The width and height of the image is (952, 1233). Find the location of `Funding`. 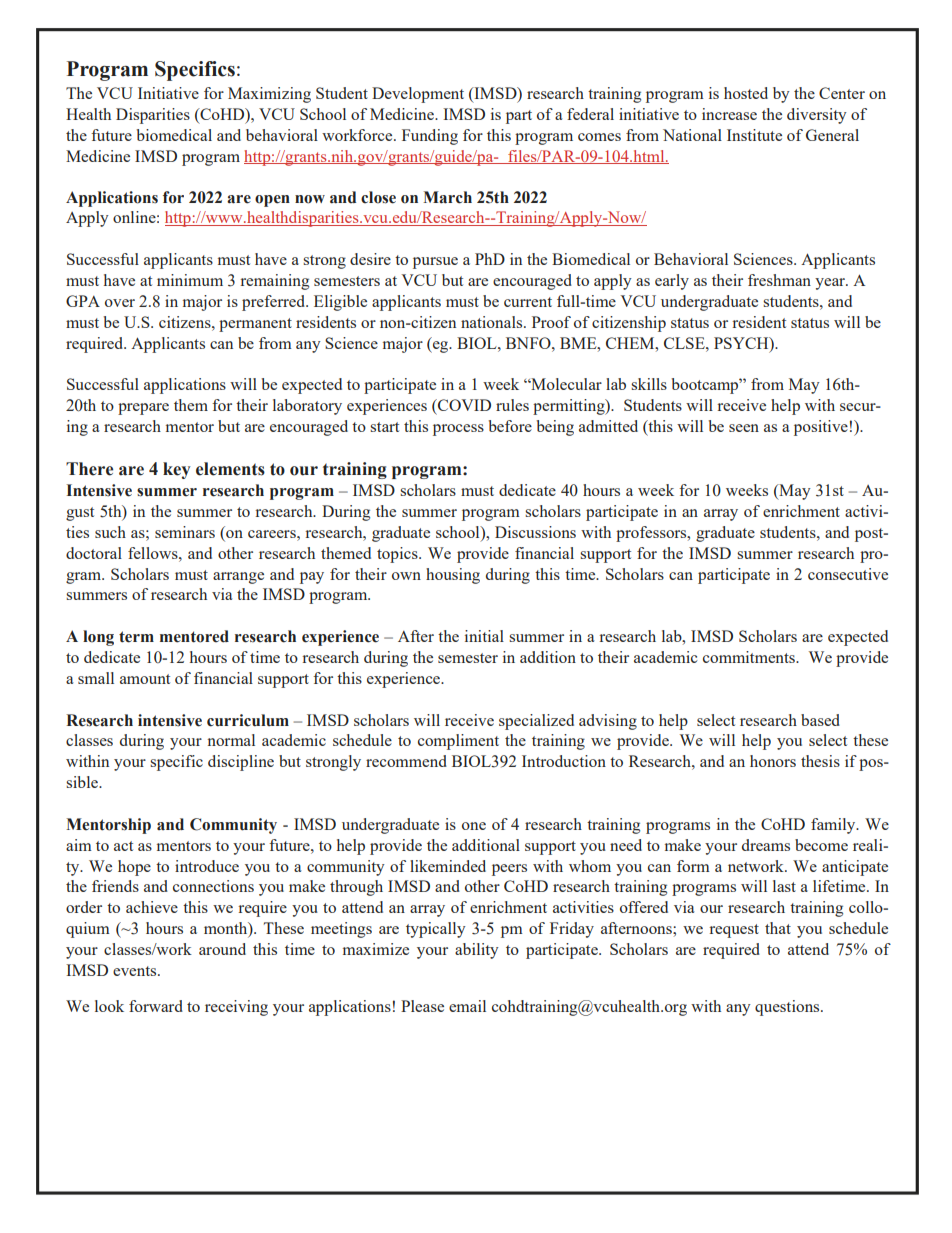

Funding is located at coordinates (430, 137).
